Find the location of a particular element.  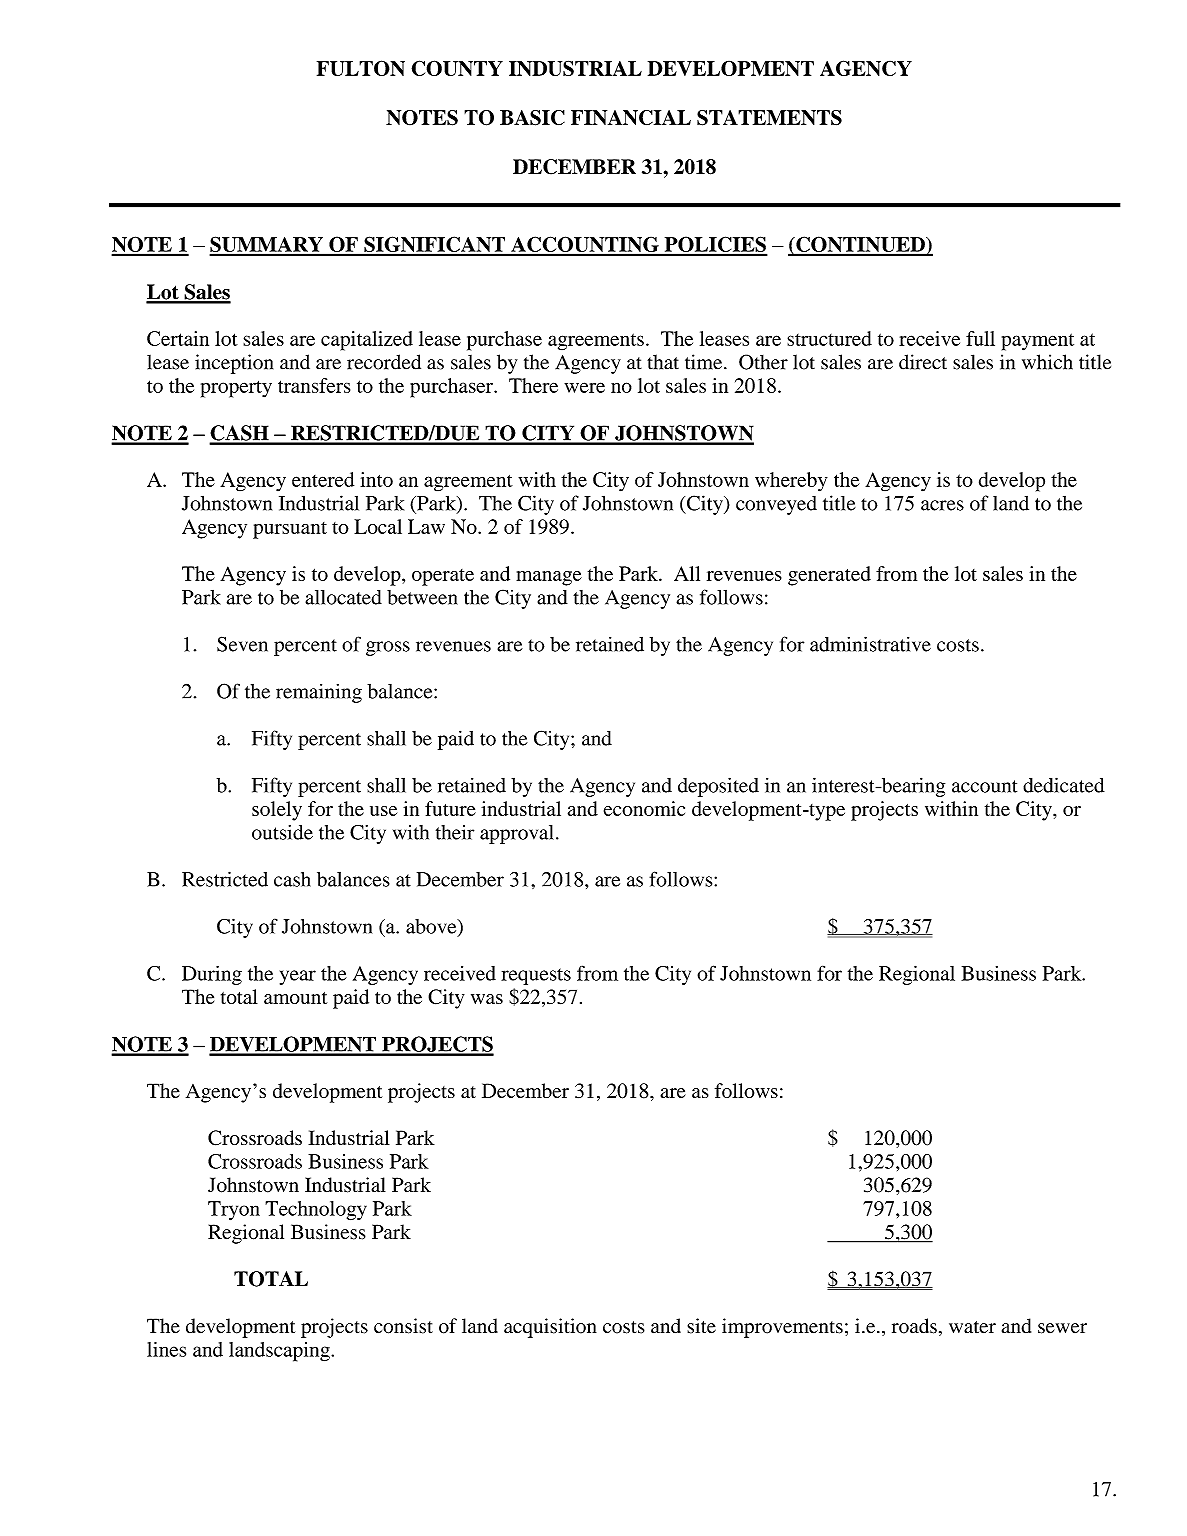

economic is located at coordinates (644, 808).
